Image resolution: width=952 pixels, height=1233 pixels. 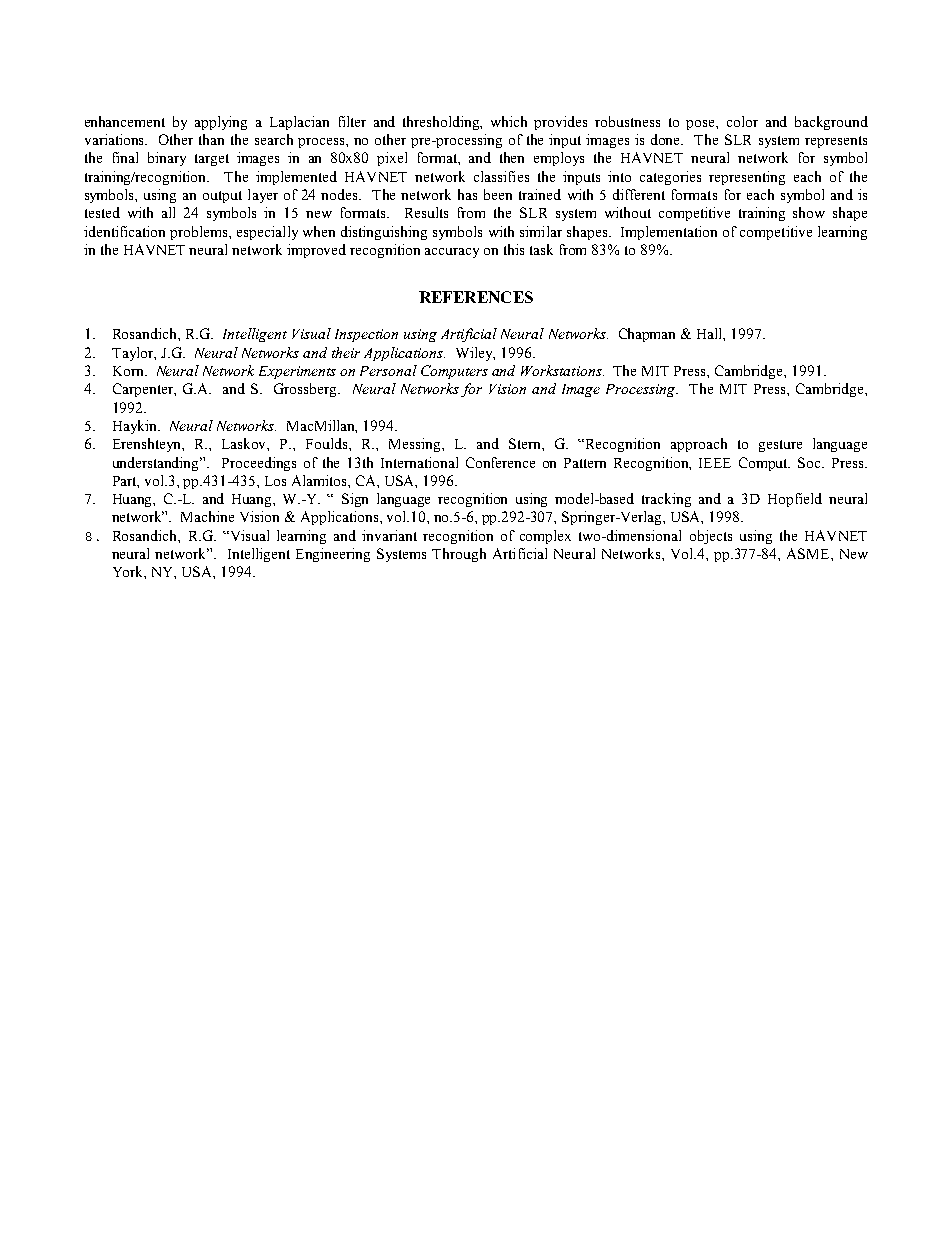 What do you see at coordinates (129, 572) in the page?
I see `York` at bounding box center [129, 572].
